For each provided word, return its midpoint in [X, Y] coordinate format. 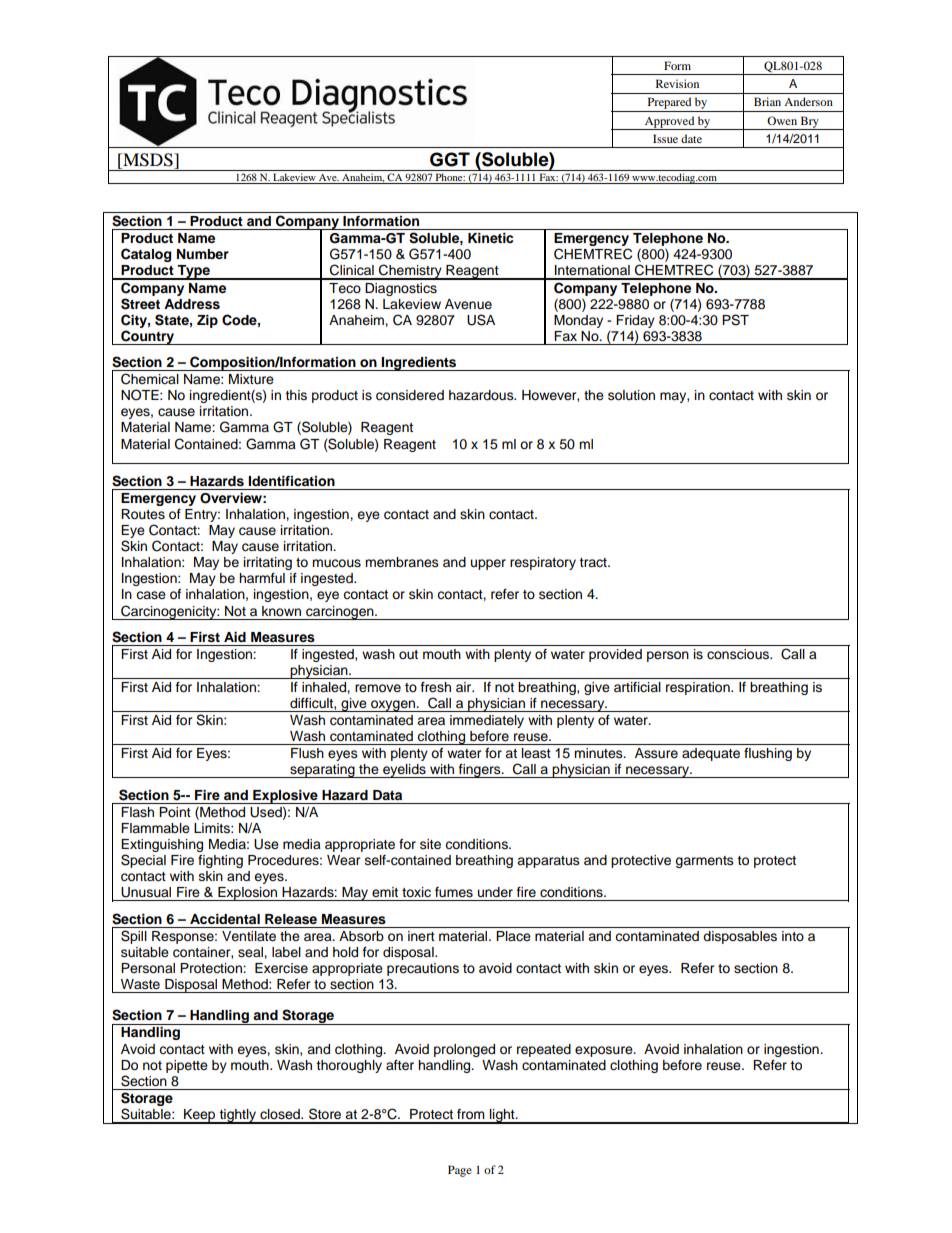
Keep [200, 1116]
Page [460, 1171]
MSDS [148, 160]
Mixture [251, 379]
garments [704, 862]
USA [481, 320]
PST [735, 320]
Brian [767, 101]
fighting [220, 861]
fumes [454, 892]
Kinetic [490, 238]
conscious [739, 654]
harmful [262, 578]
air [465, 687]
